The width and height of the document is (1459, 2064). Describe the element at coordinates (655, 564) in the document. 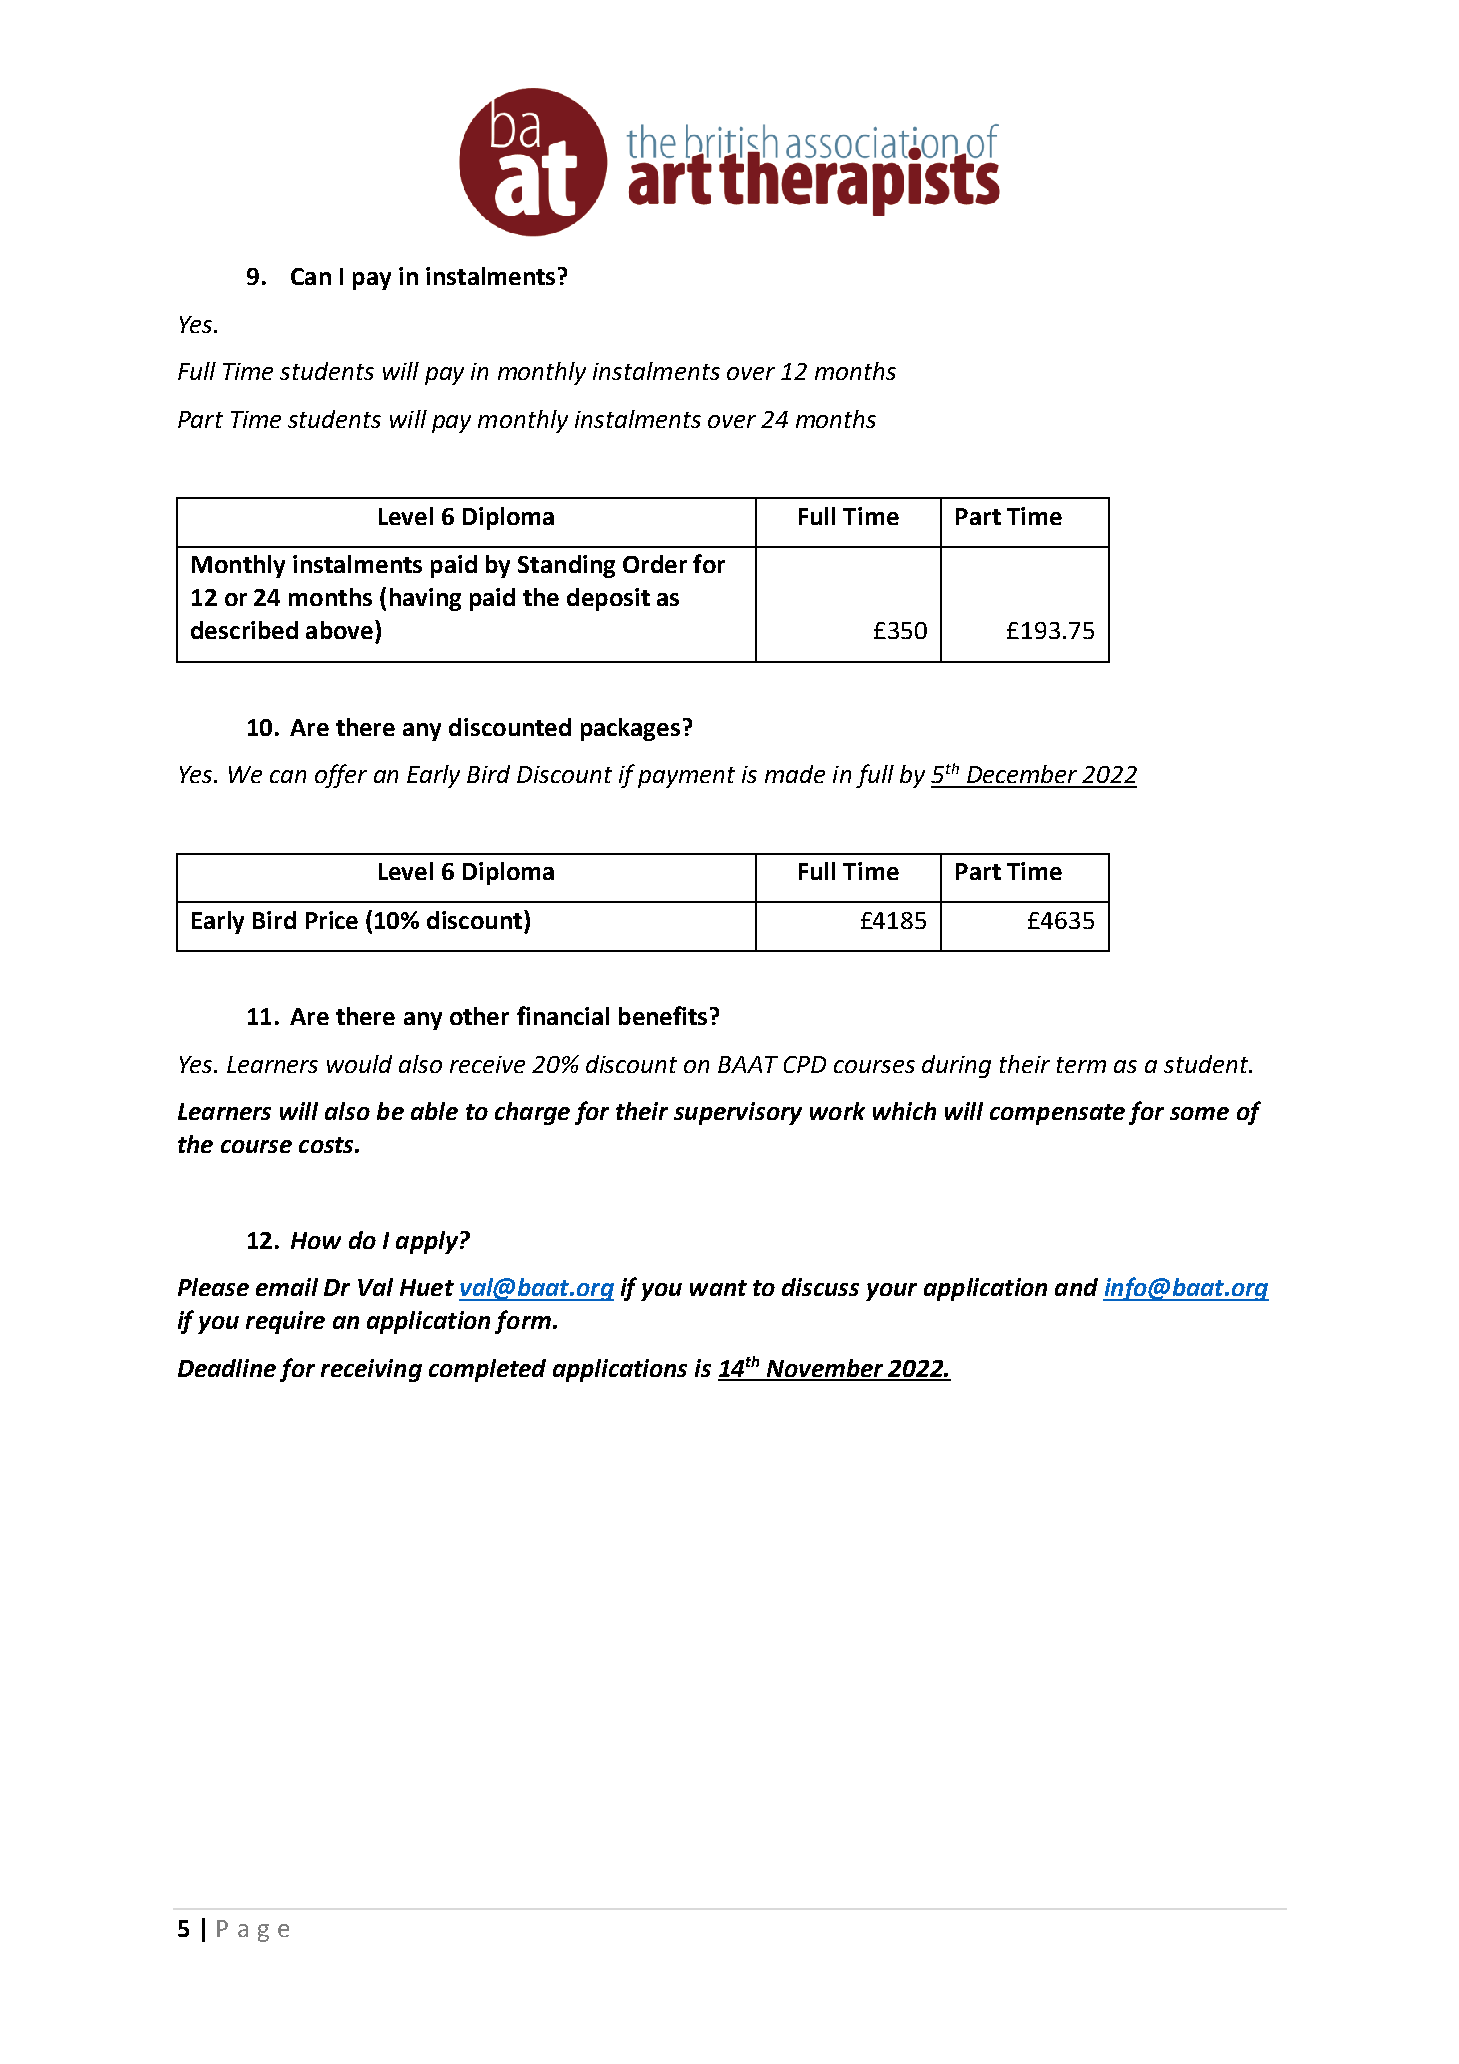

I see `Order` at that location.
